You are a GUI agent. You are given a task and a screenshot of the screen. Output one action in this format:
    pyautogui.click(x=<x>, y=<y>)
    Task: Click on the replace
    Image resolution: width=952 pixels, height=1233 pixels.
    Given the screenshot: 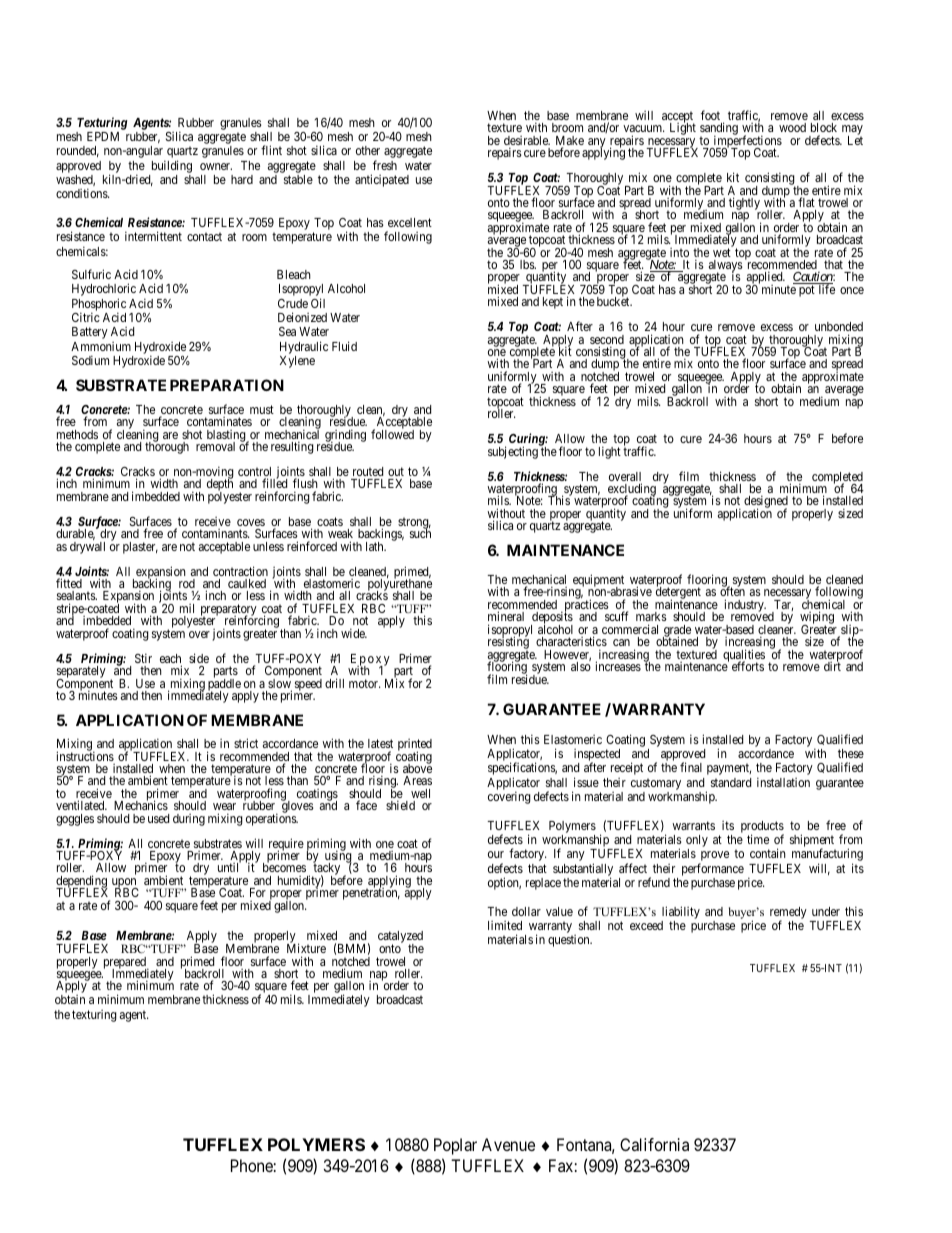 What is the action you would take?
    pyautogui.click(x=543, y=884)
